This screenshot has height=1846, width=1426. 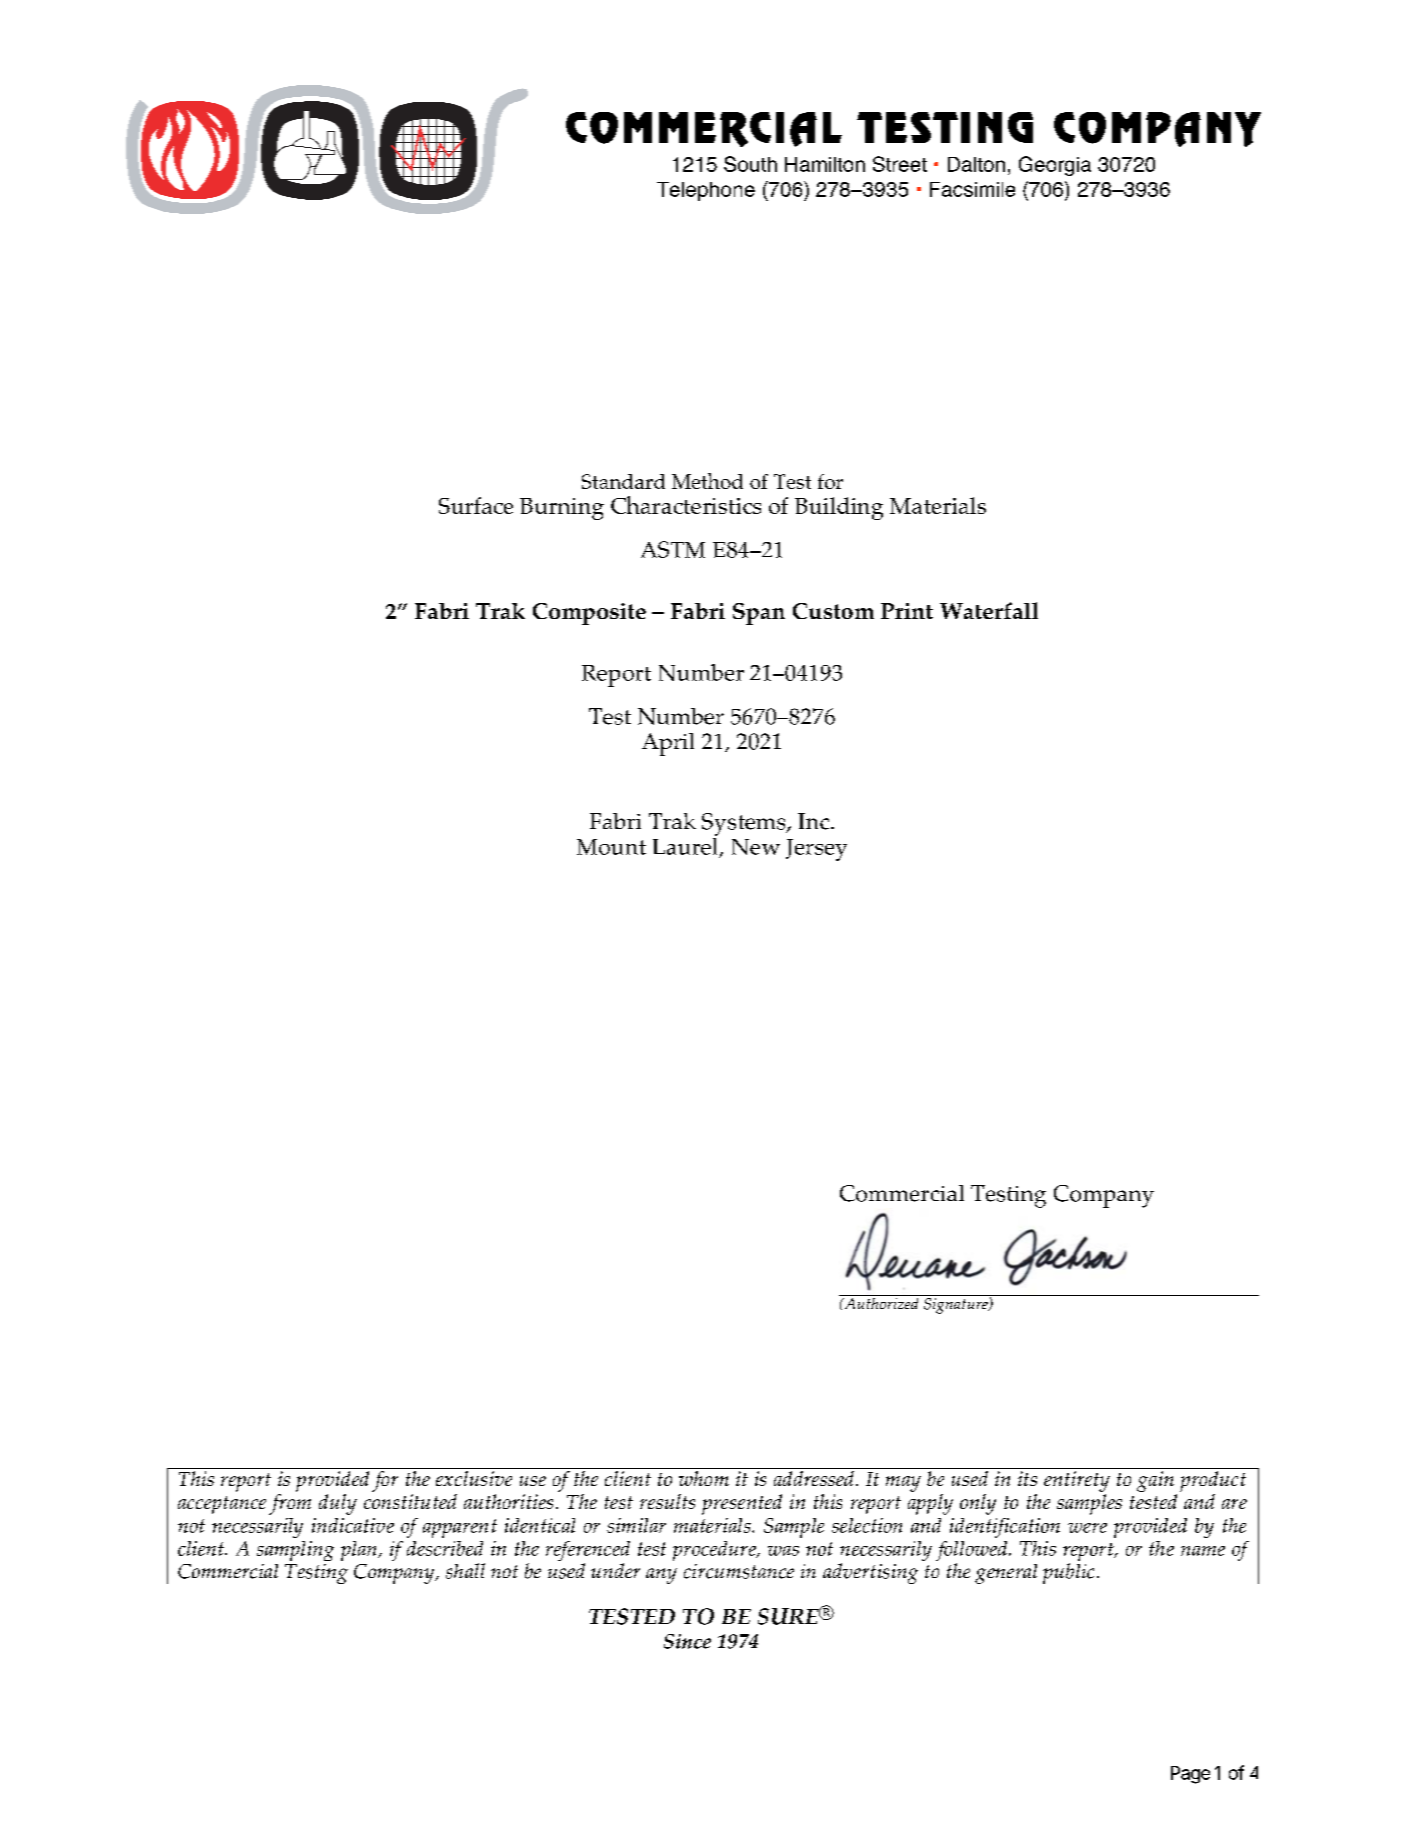 I want to click on South, so click(x=750, y=164).
